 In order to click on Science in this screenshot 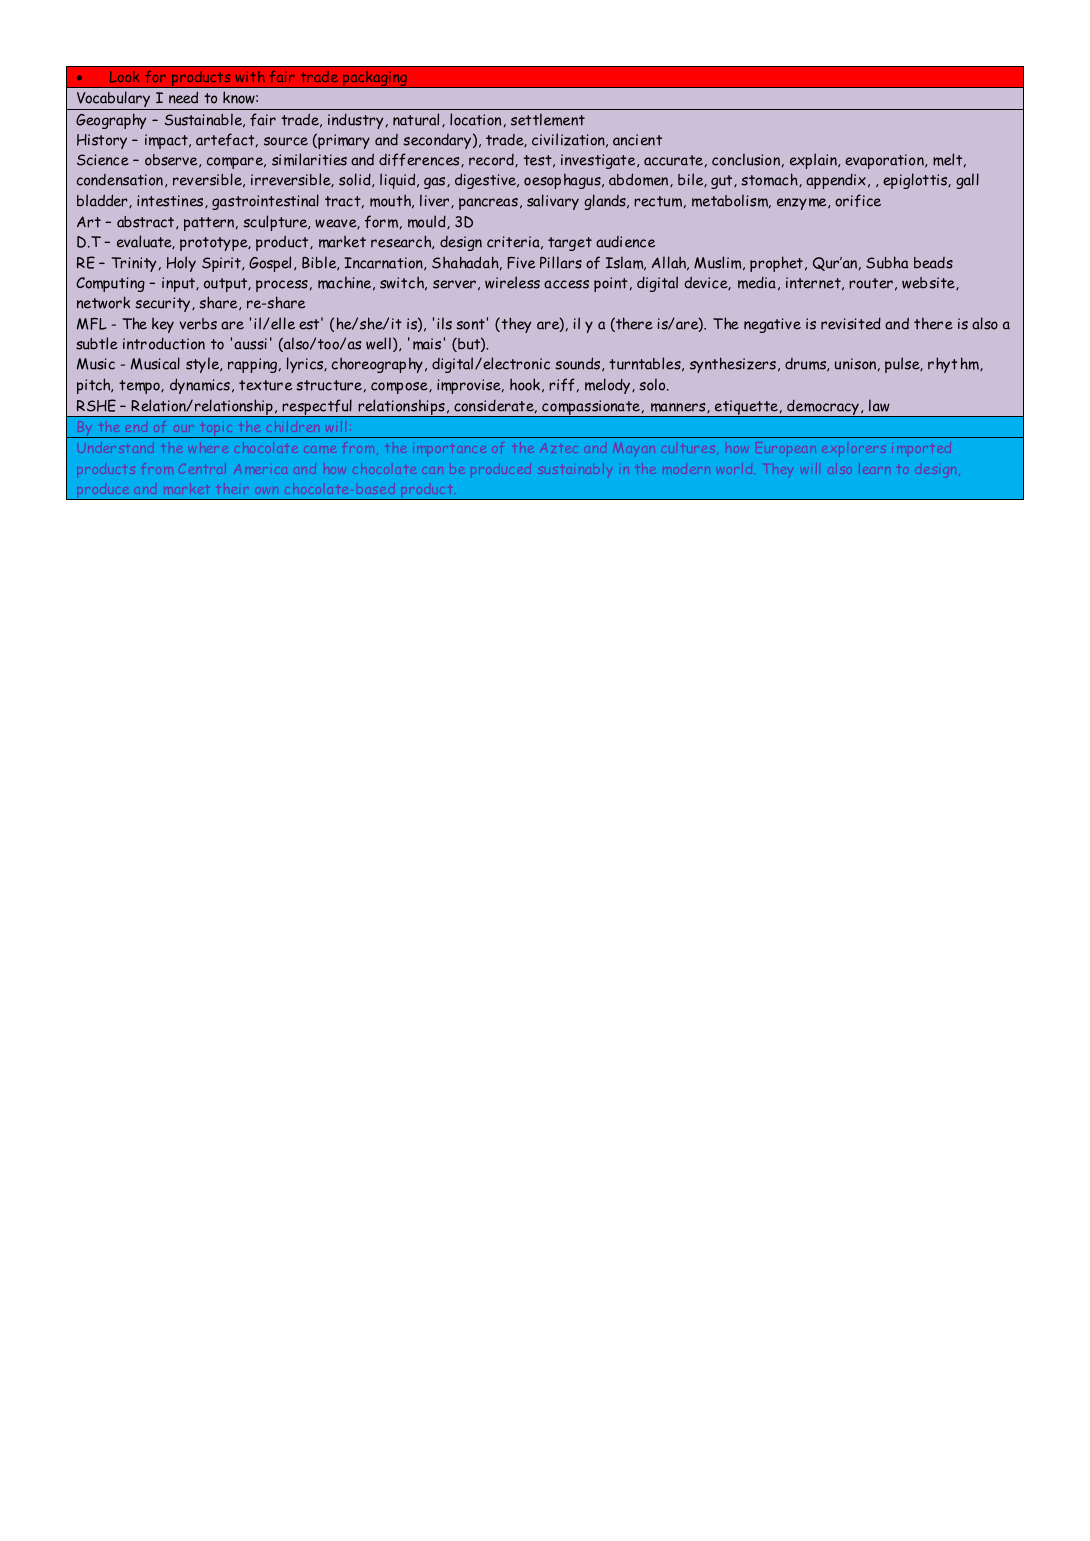, I will do `click(103, 160)`.
